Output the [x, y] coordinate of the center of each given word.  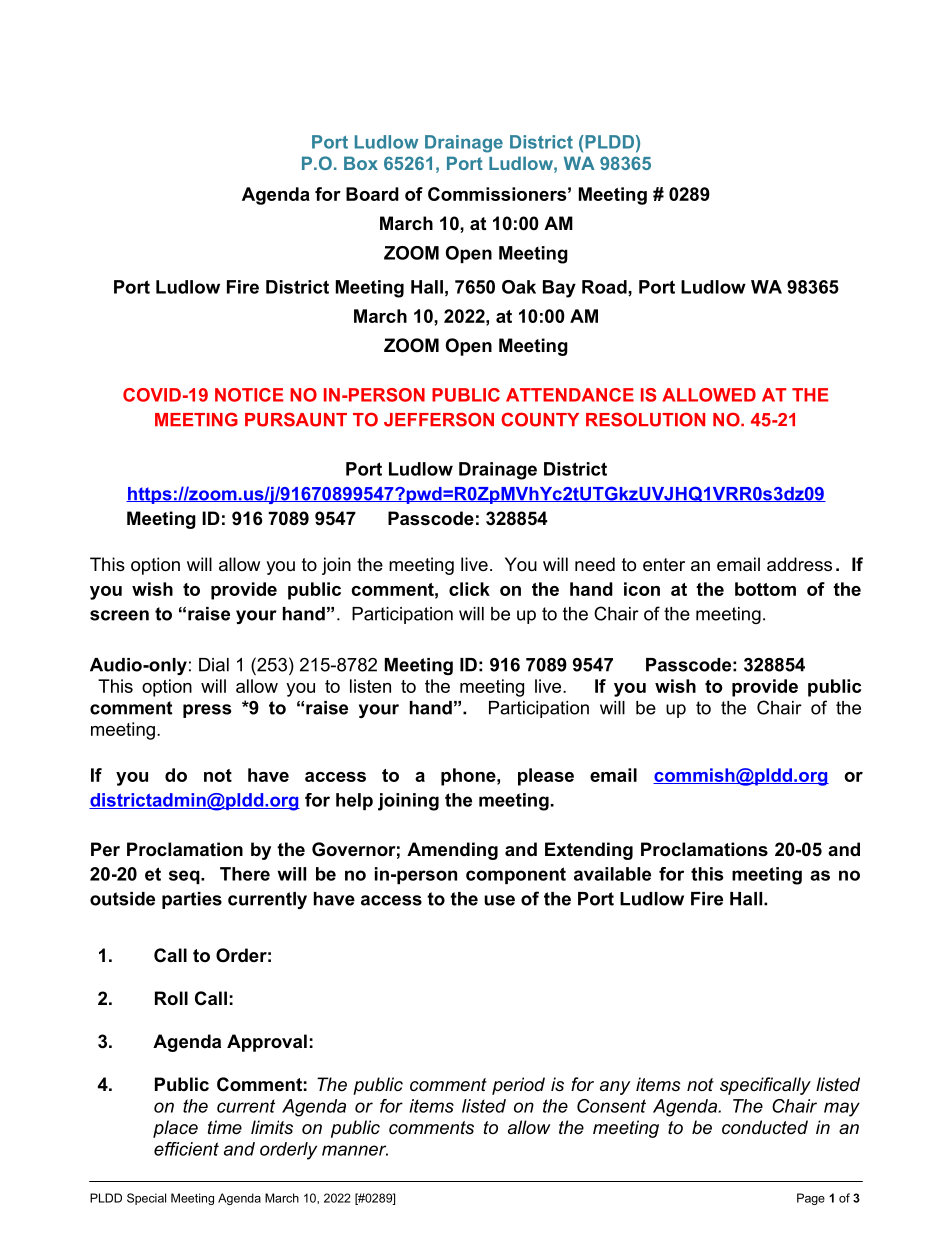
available [612, 874]
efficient [186, 1149]
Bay [559, 289]
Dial [214, 665]
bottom [765, 589]
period [518, 1086]
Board [372, 194]
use [499, 900]
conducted [765, 1127]
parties [192, 900]
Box [361, 163]
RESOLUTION [645, 419]
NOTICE [249, 395]
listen [370, 686]
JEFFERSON [439, 419]
